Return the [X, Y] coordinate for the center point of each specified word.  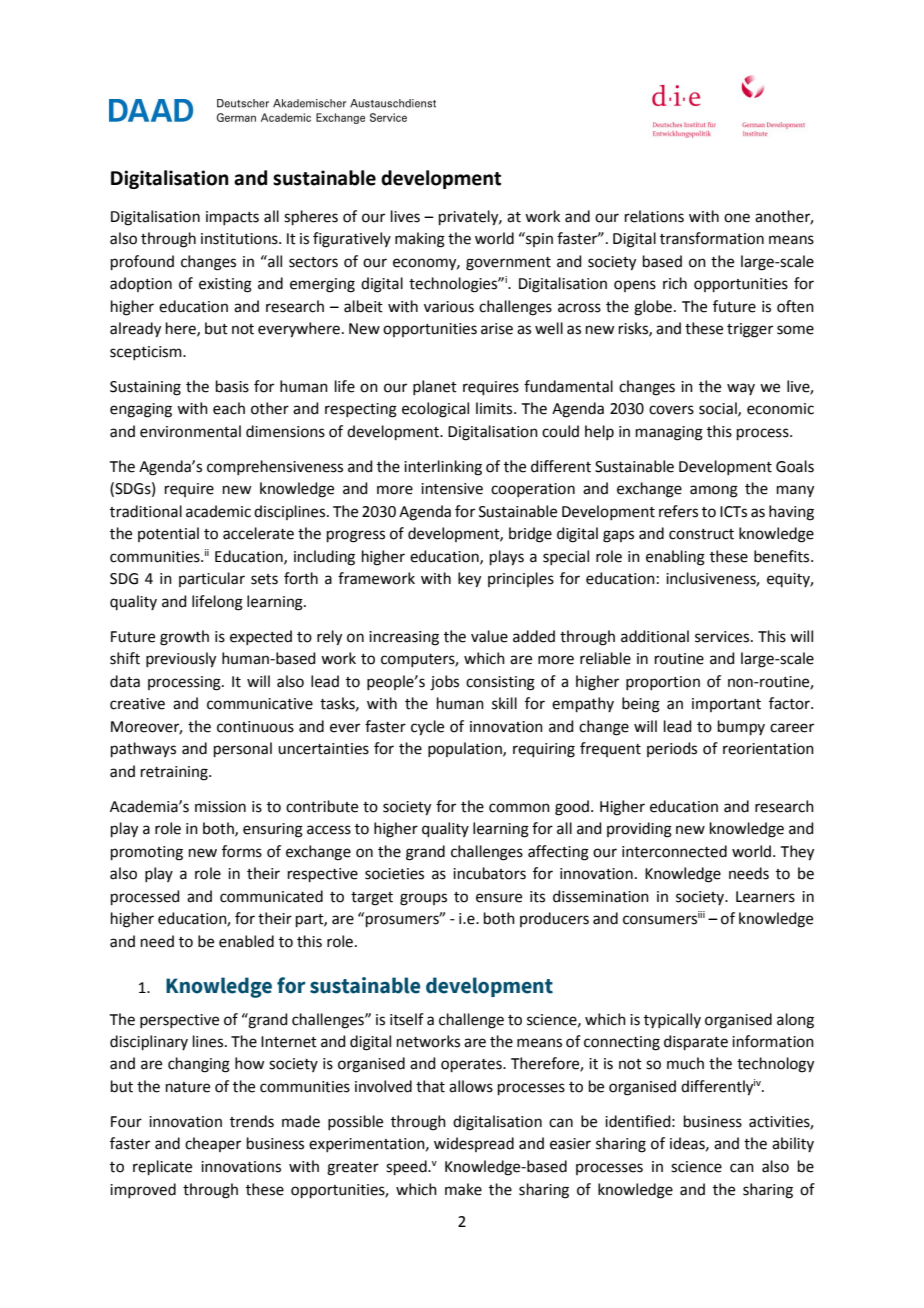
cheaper [213, 1144]
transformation [712, 238]
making [420, 240]
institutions [240, 239]
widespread [474, 1144]
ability [793, 1144]
